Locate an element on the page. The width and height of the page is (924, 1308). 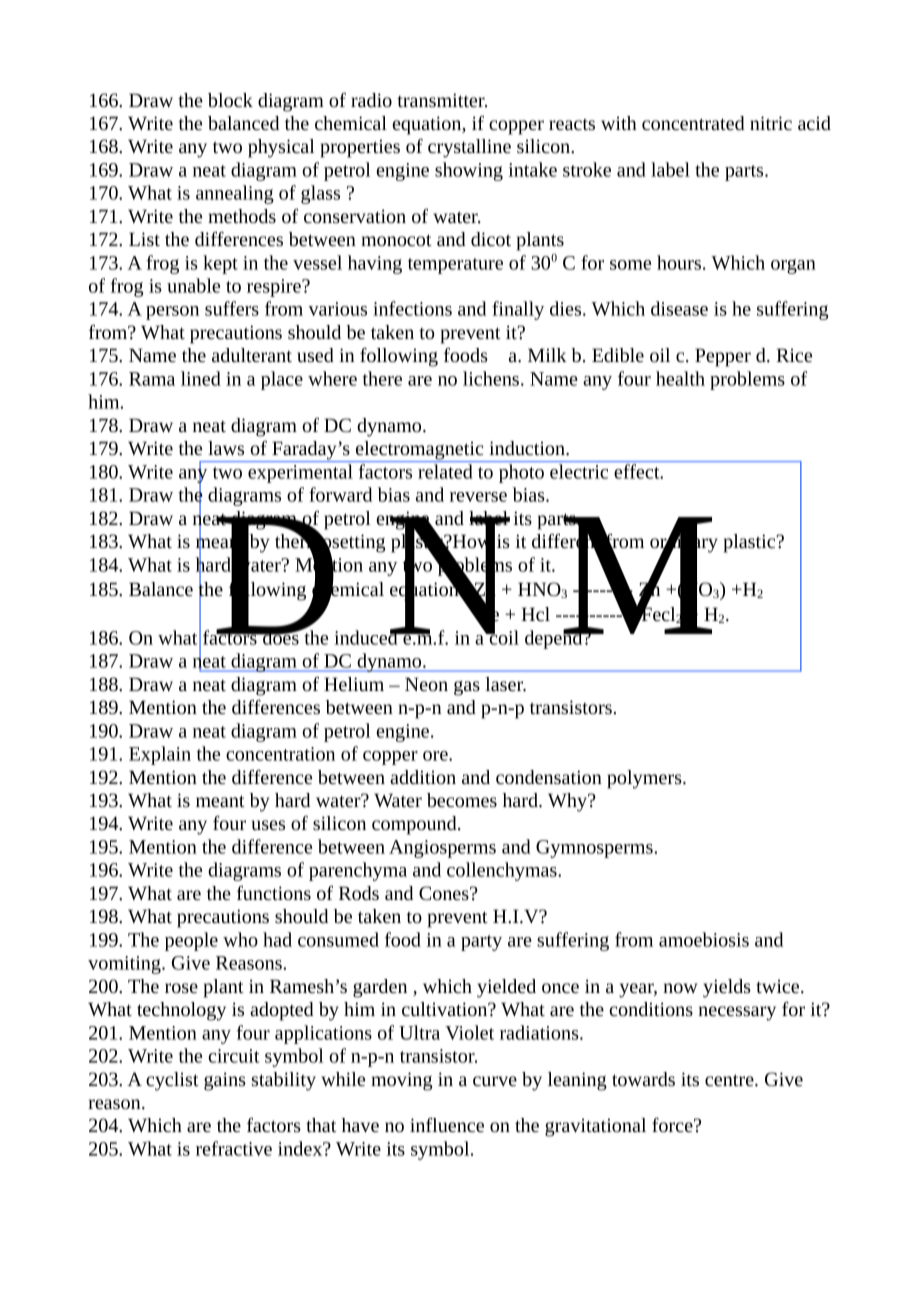
refractive is located at coordinates (234, 1148).
